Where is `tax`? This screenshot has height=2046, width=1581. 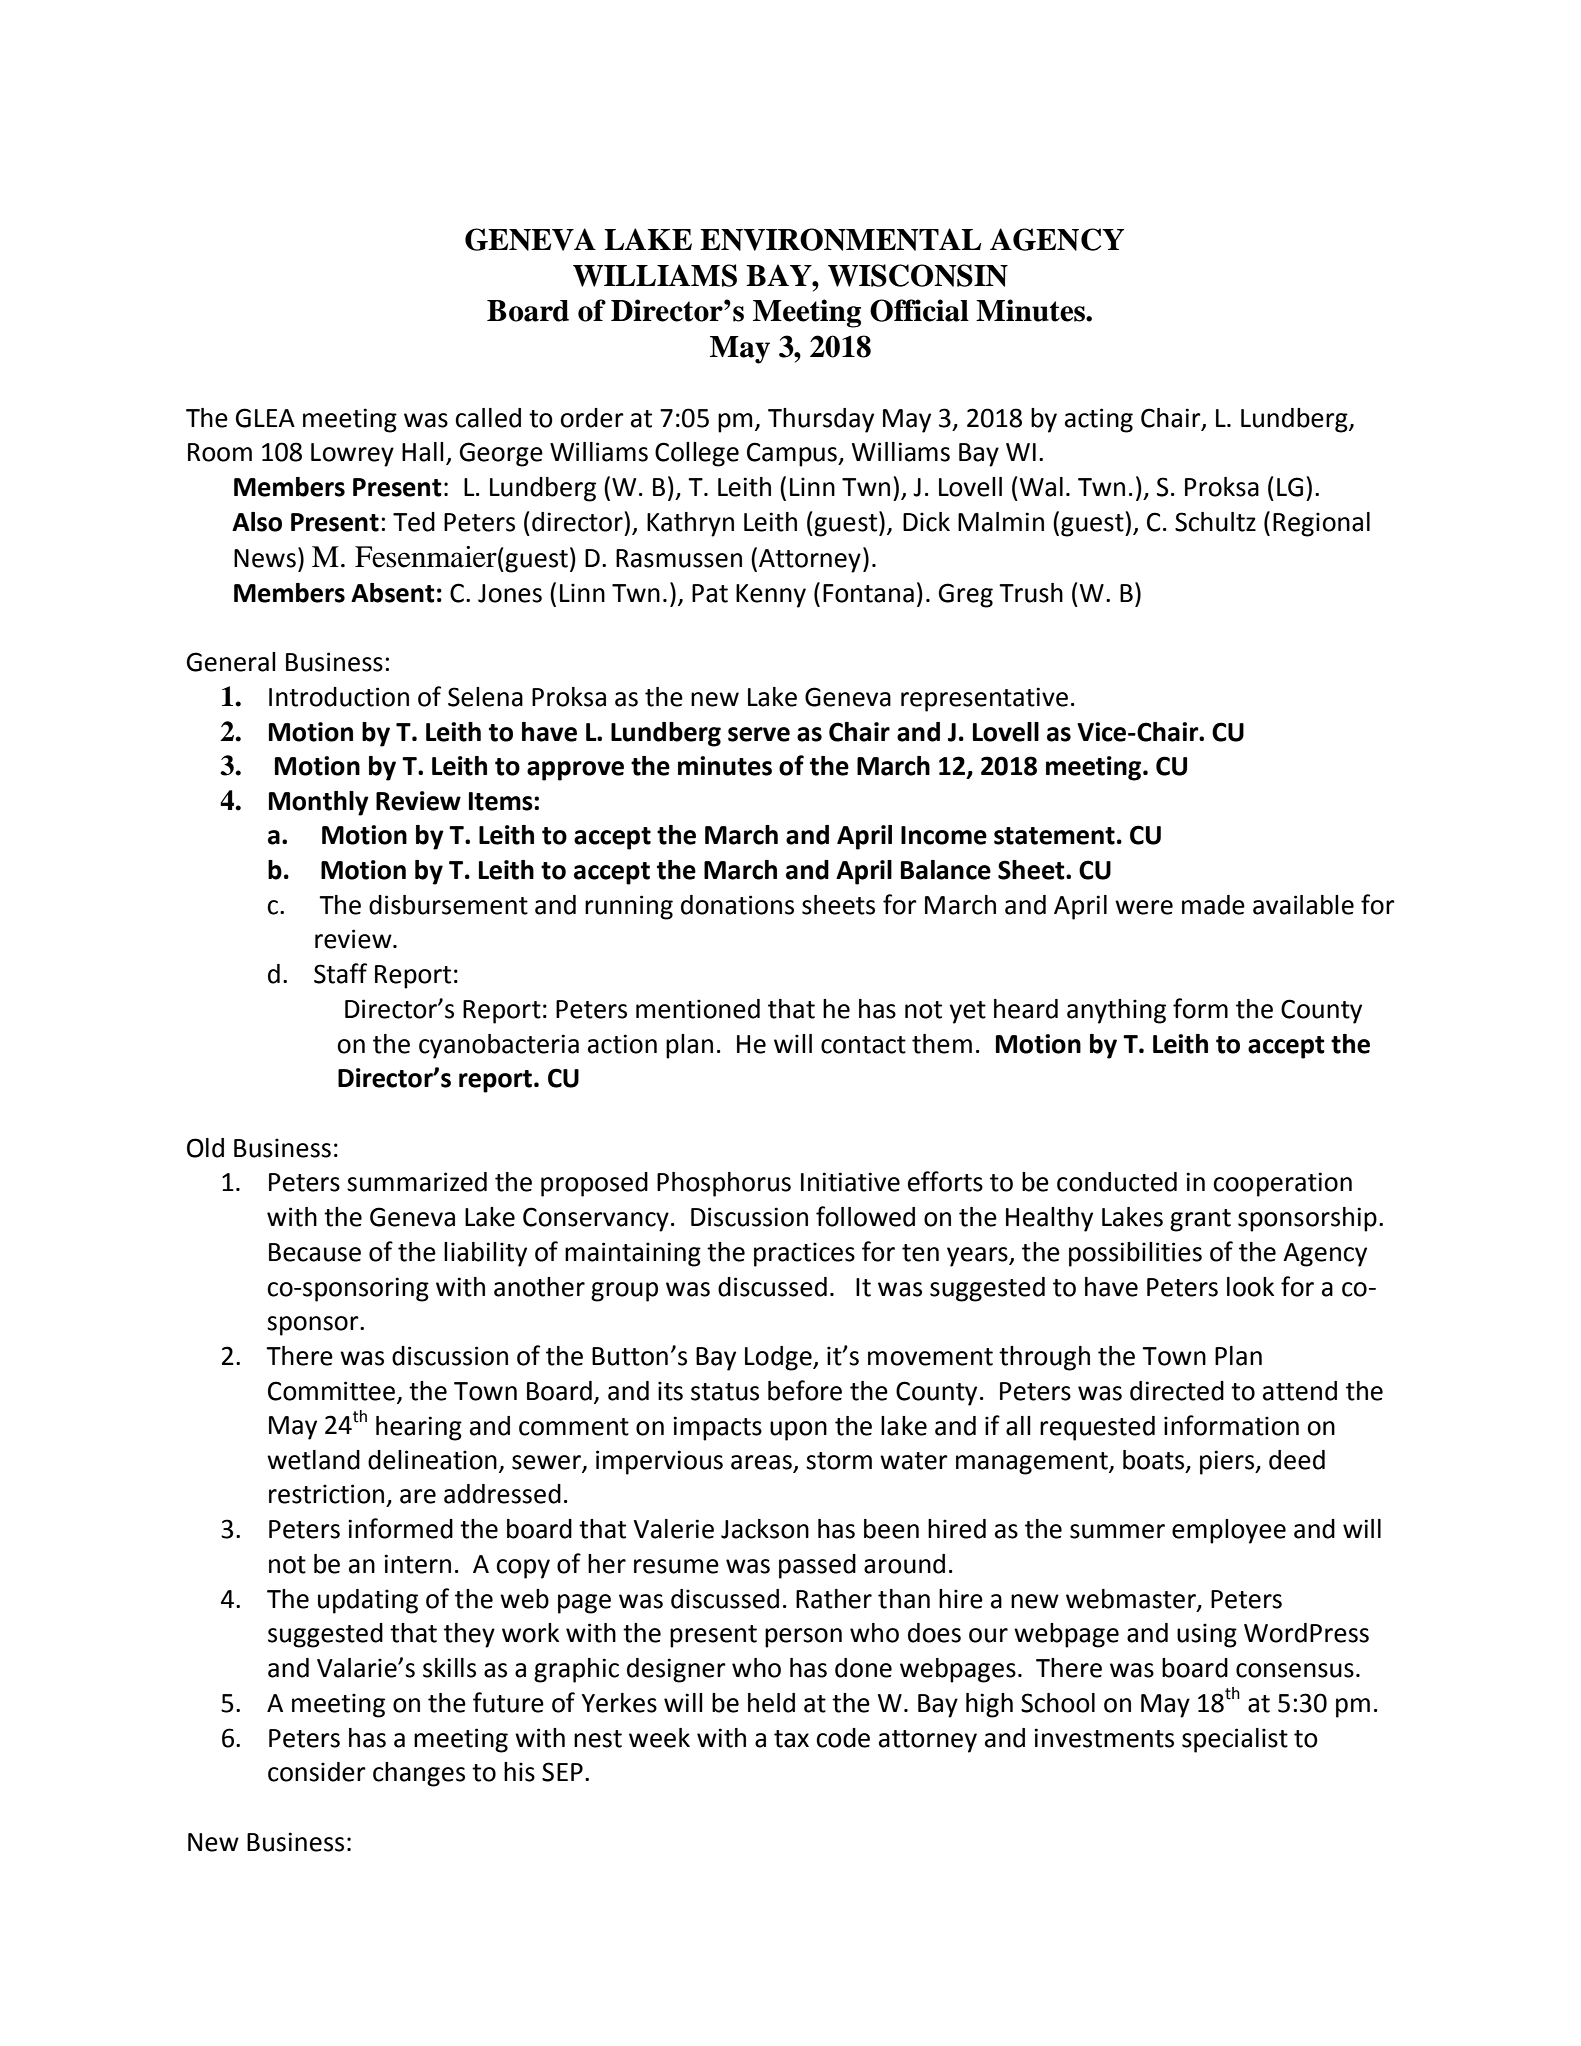
tax is located at coordinates (791, 1739).
